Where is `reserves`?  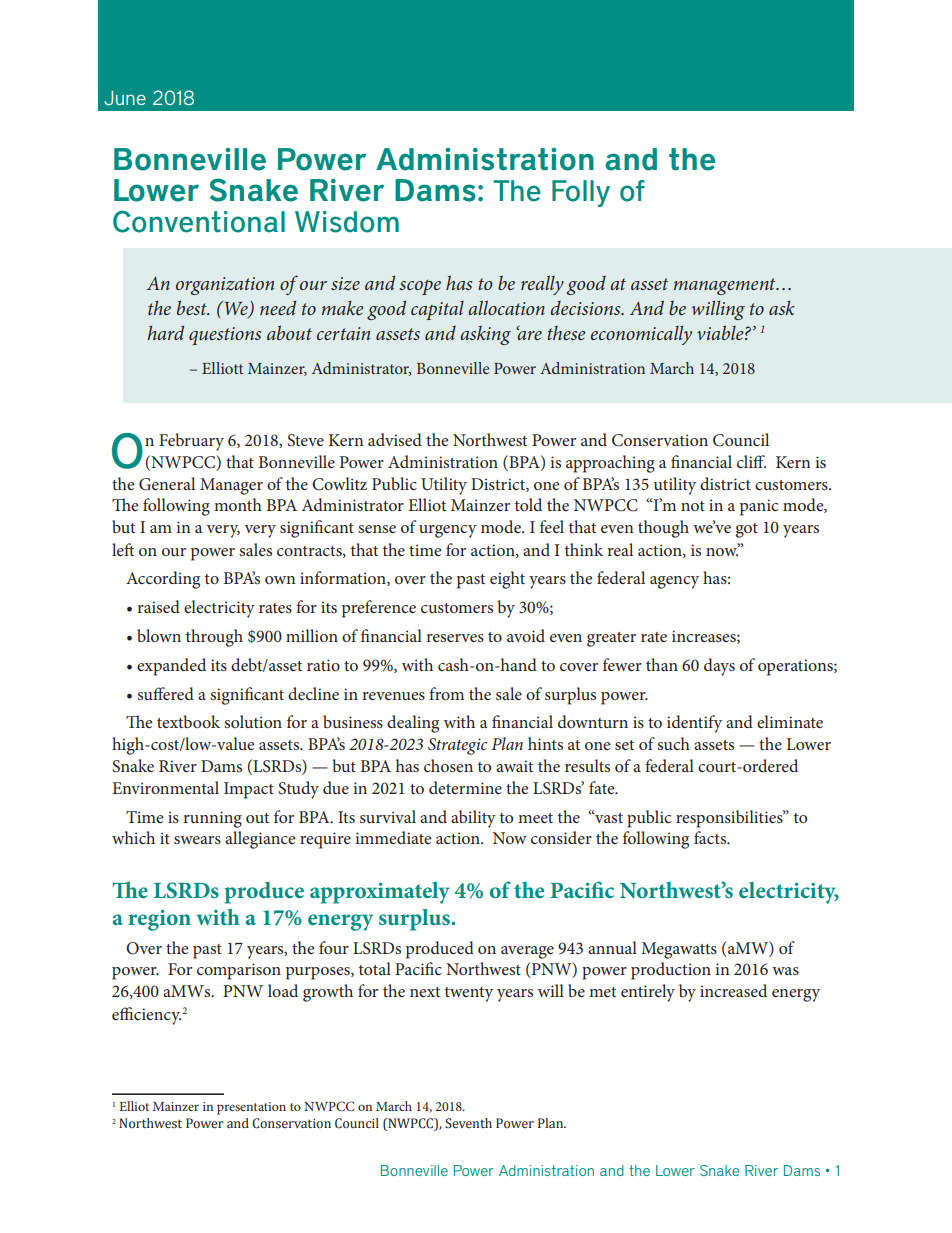 reserves is located at coordinates (455, 638).
